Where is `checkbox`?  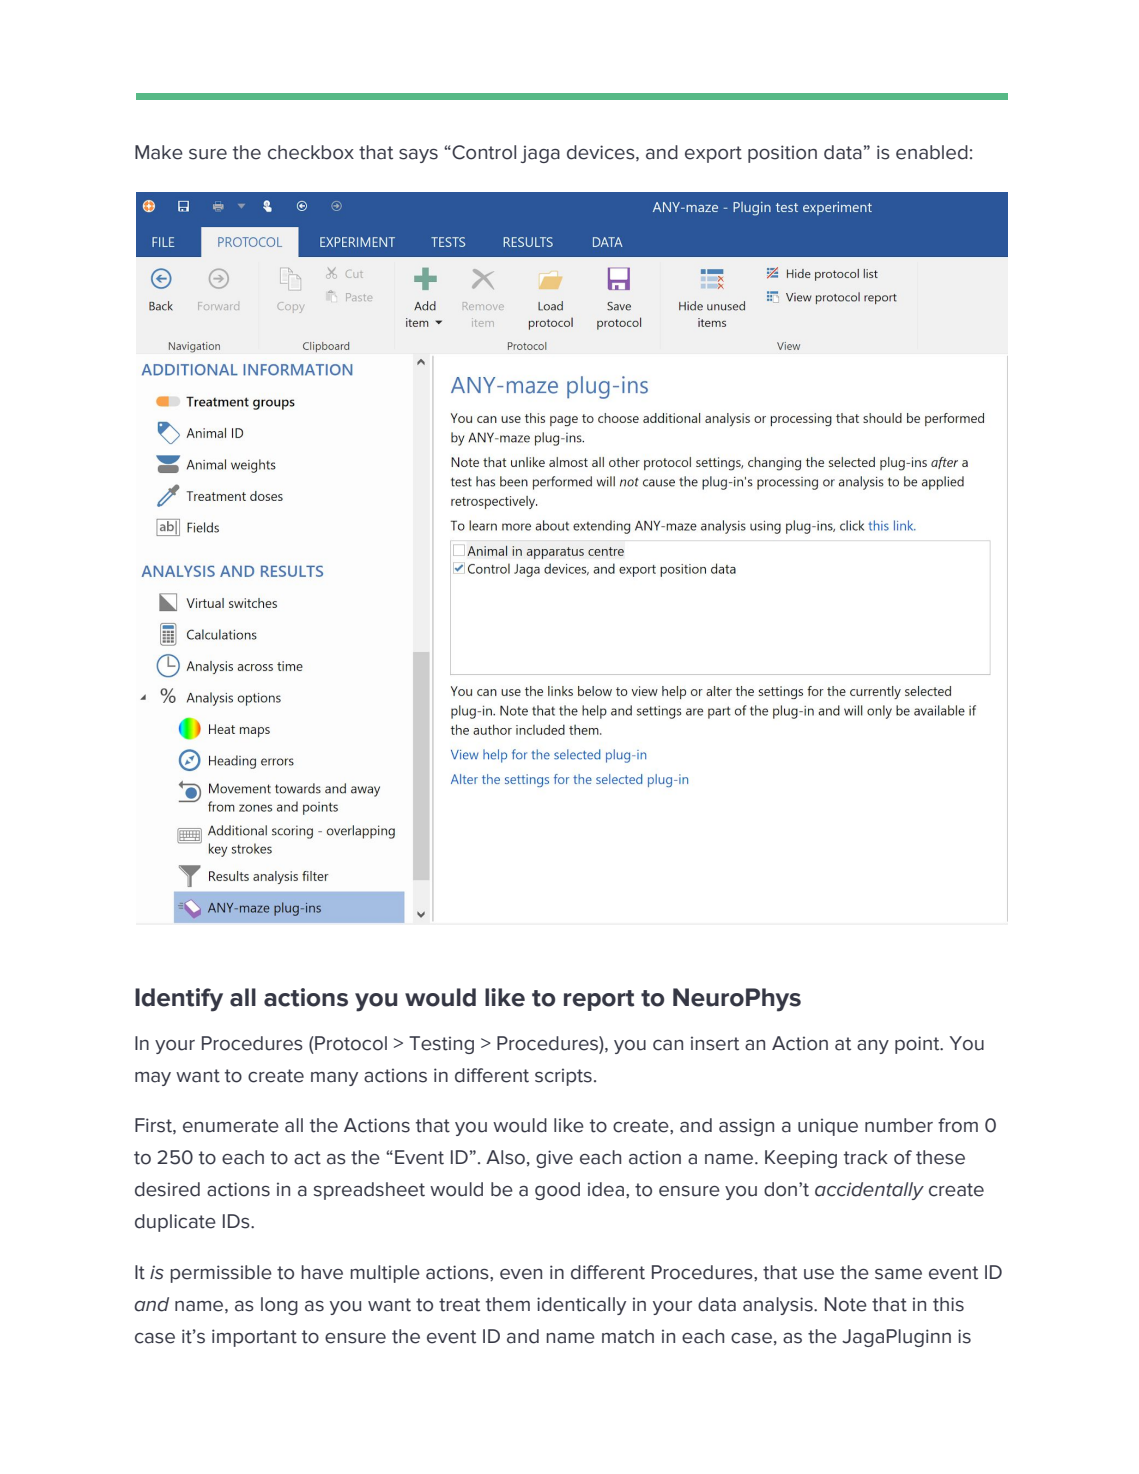 checkbox is located at coordinates (311, 152).
